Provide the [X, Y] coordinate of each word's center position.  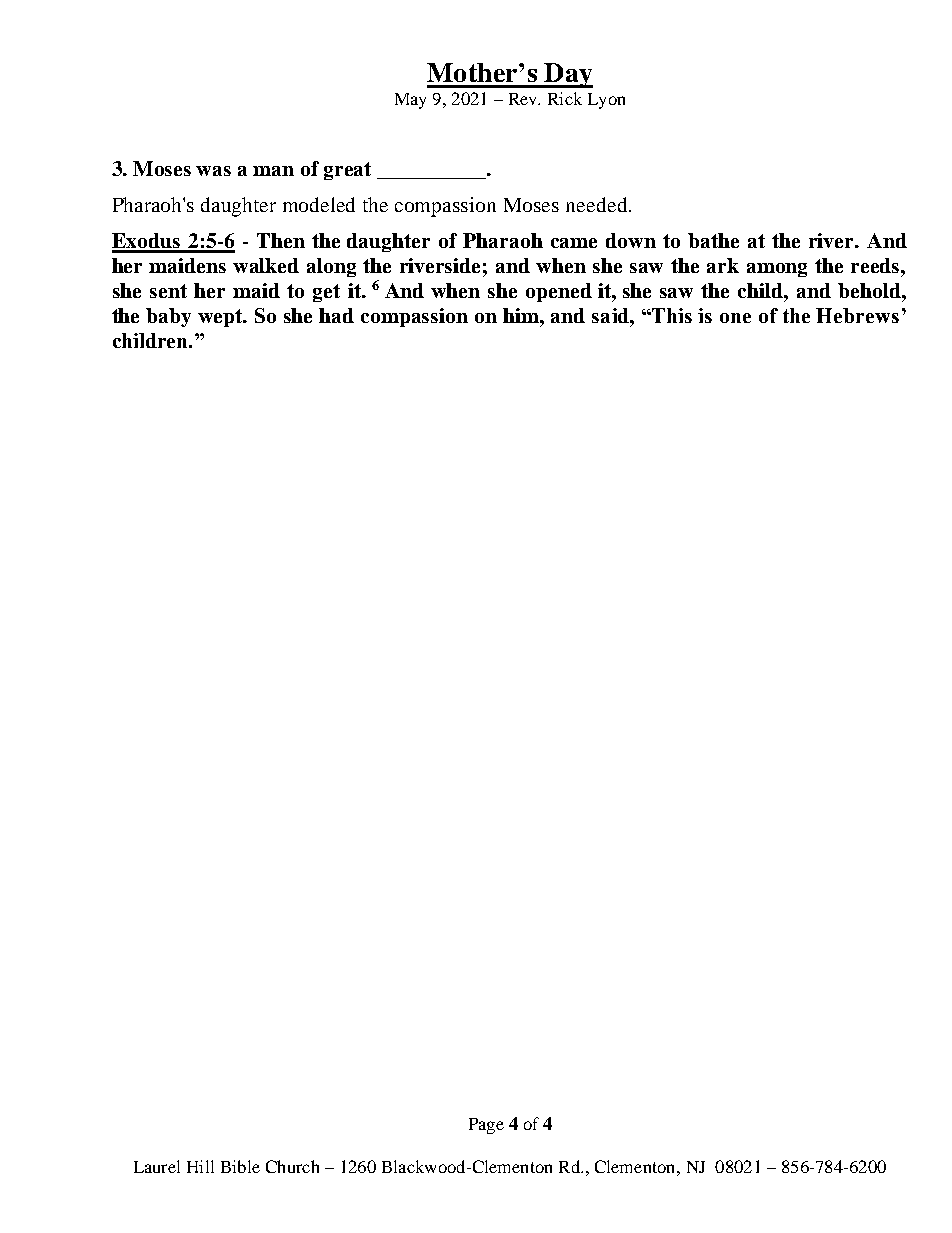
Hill [200, 1166]
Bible [240, 1166]
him [522, 315]
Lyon [606, 101]
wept [222, 318]
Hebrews [857, 315]
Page [486, 1126]
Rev [524, 99]
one [735, 318]
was [213, 171]
